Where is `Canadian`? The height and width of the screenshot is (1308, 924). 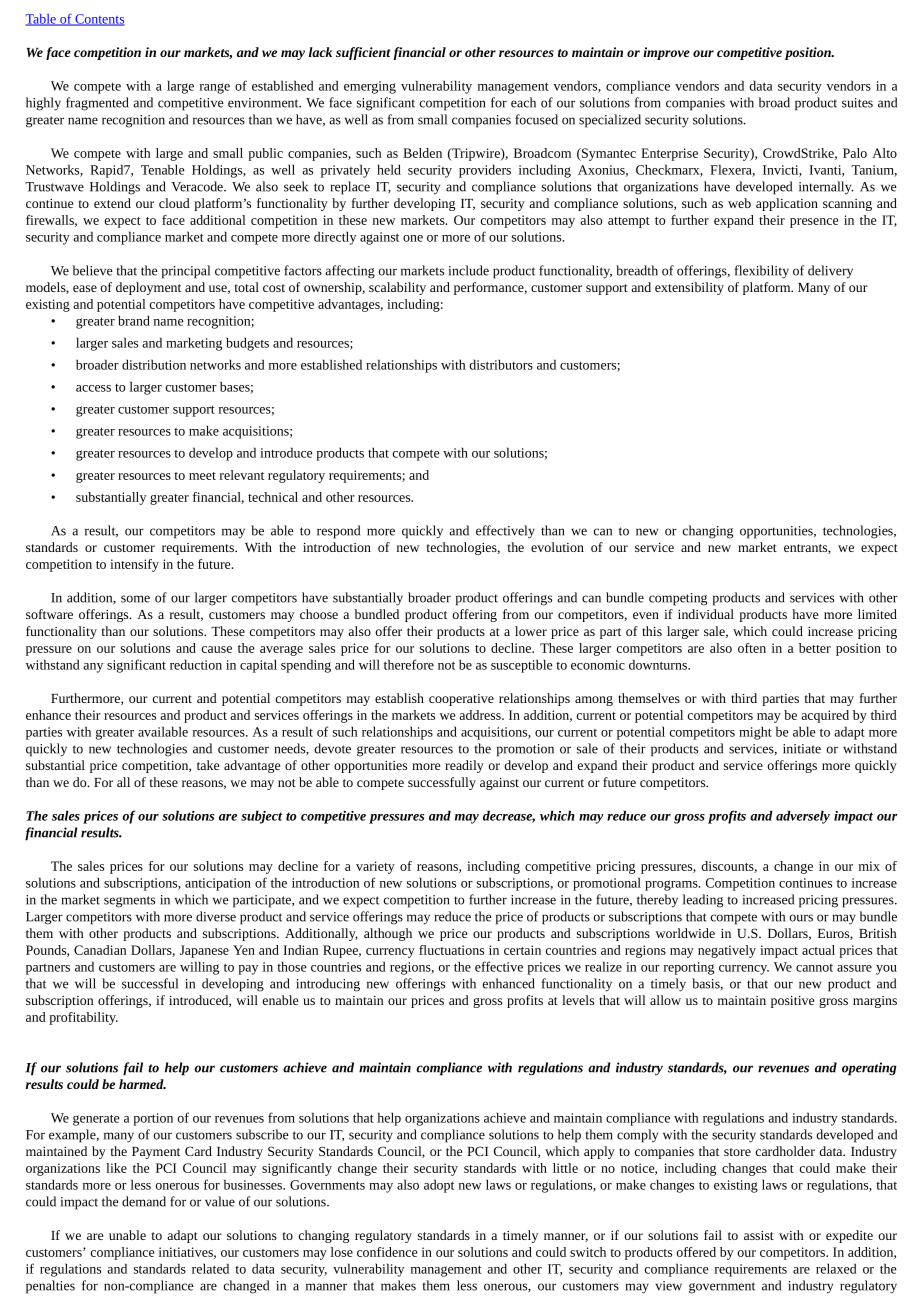
Canadian is located at coordinates (100, 950).
